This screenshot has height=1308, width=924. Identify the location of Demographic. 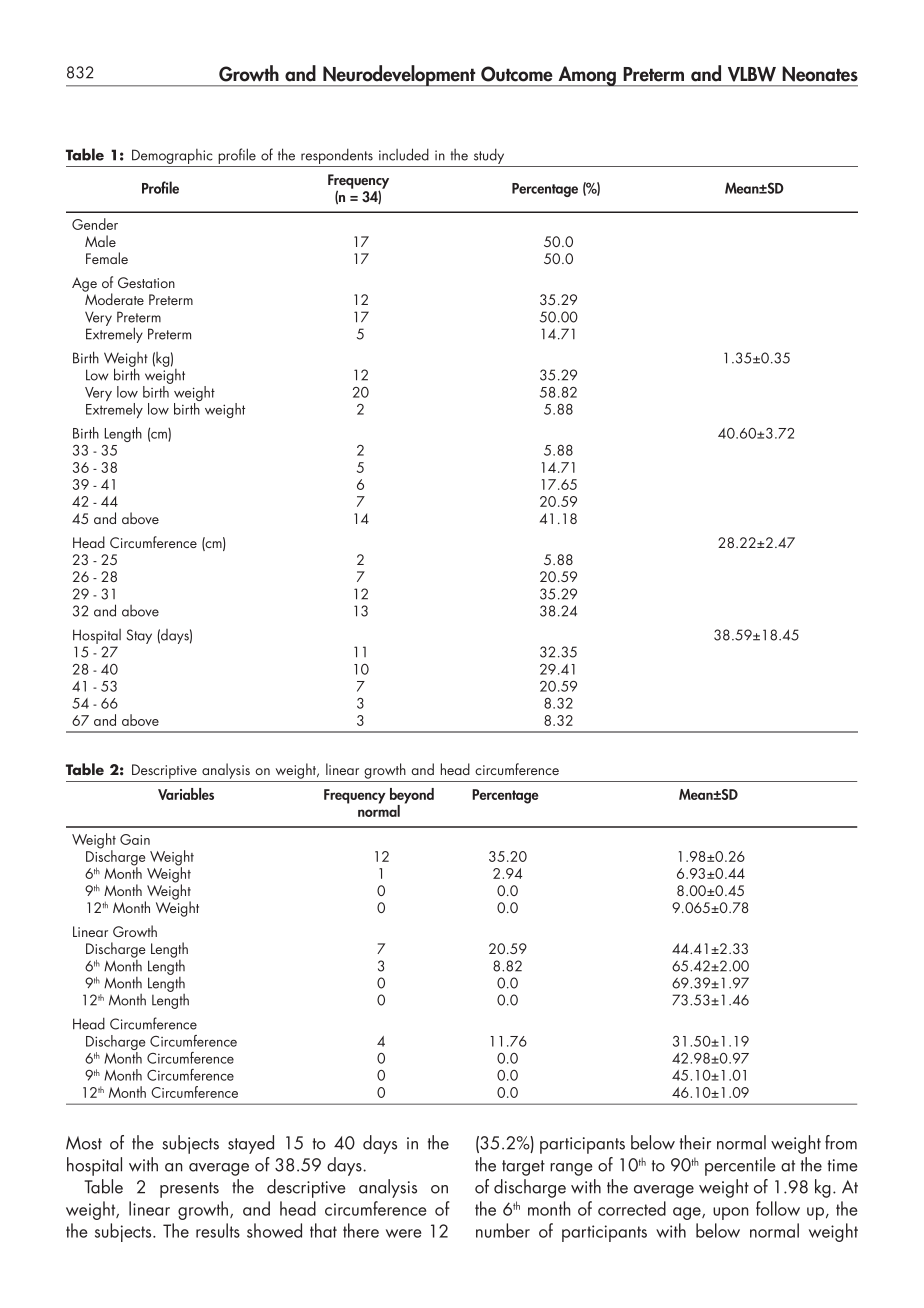
(172, 158).
